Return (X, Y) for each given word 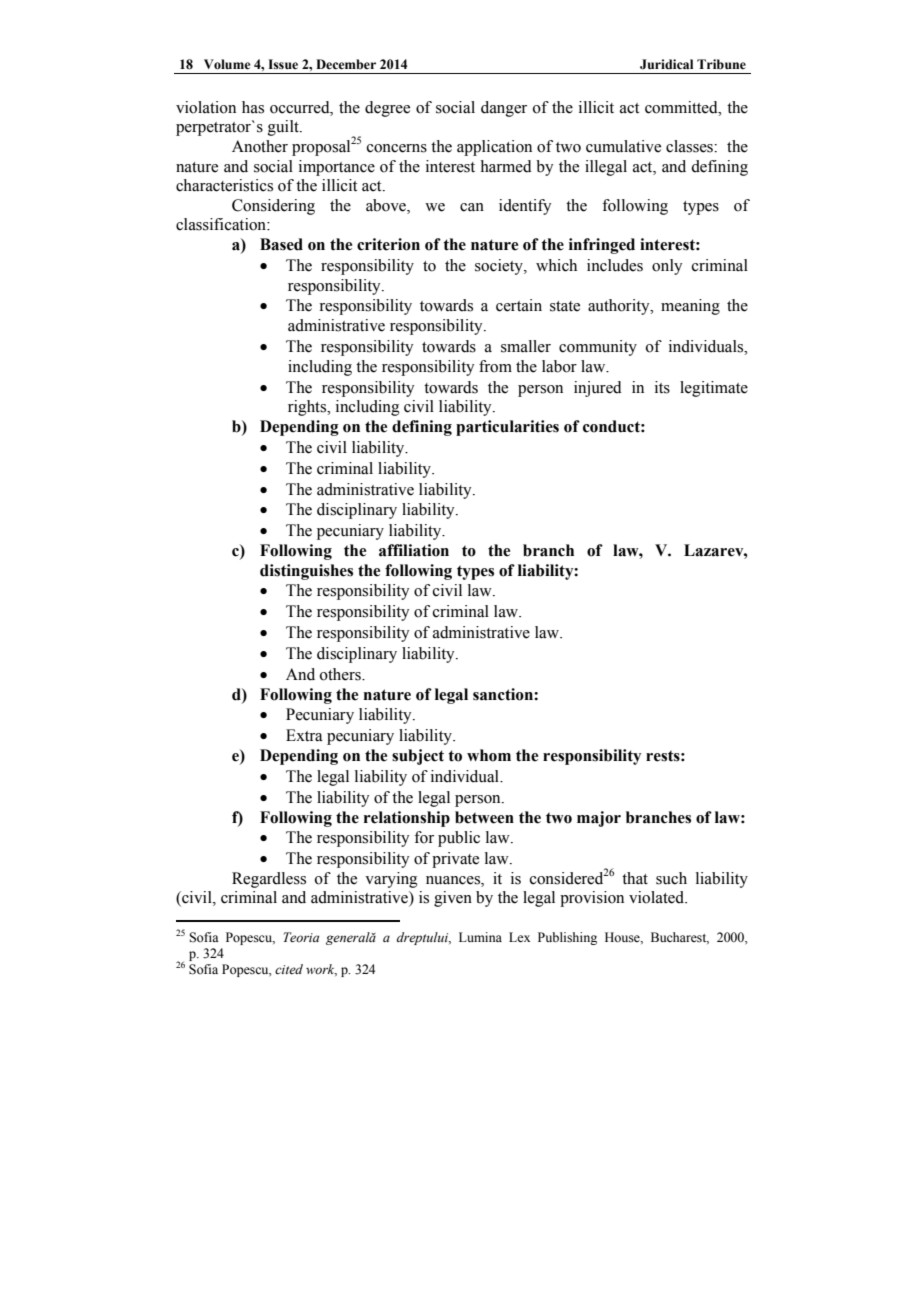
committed (682, 107)
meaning (690, 307)
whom (489, 755)
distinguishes (306, 572)
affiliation (414, 550)
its (662, 387)
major (599, 819)
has (253, 107)
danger (504, 109)
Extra (304, 735)
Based (281, 244)
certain (519, 305)
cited (289, 969)
